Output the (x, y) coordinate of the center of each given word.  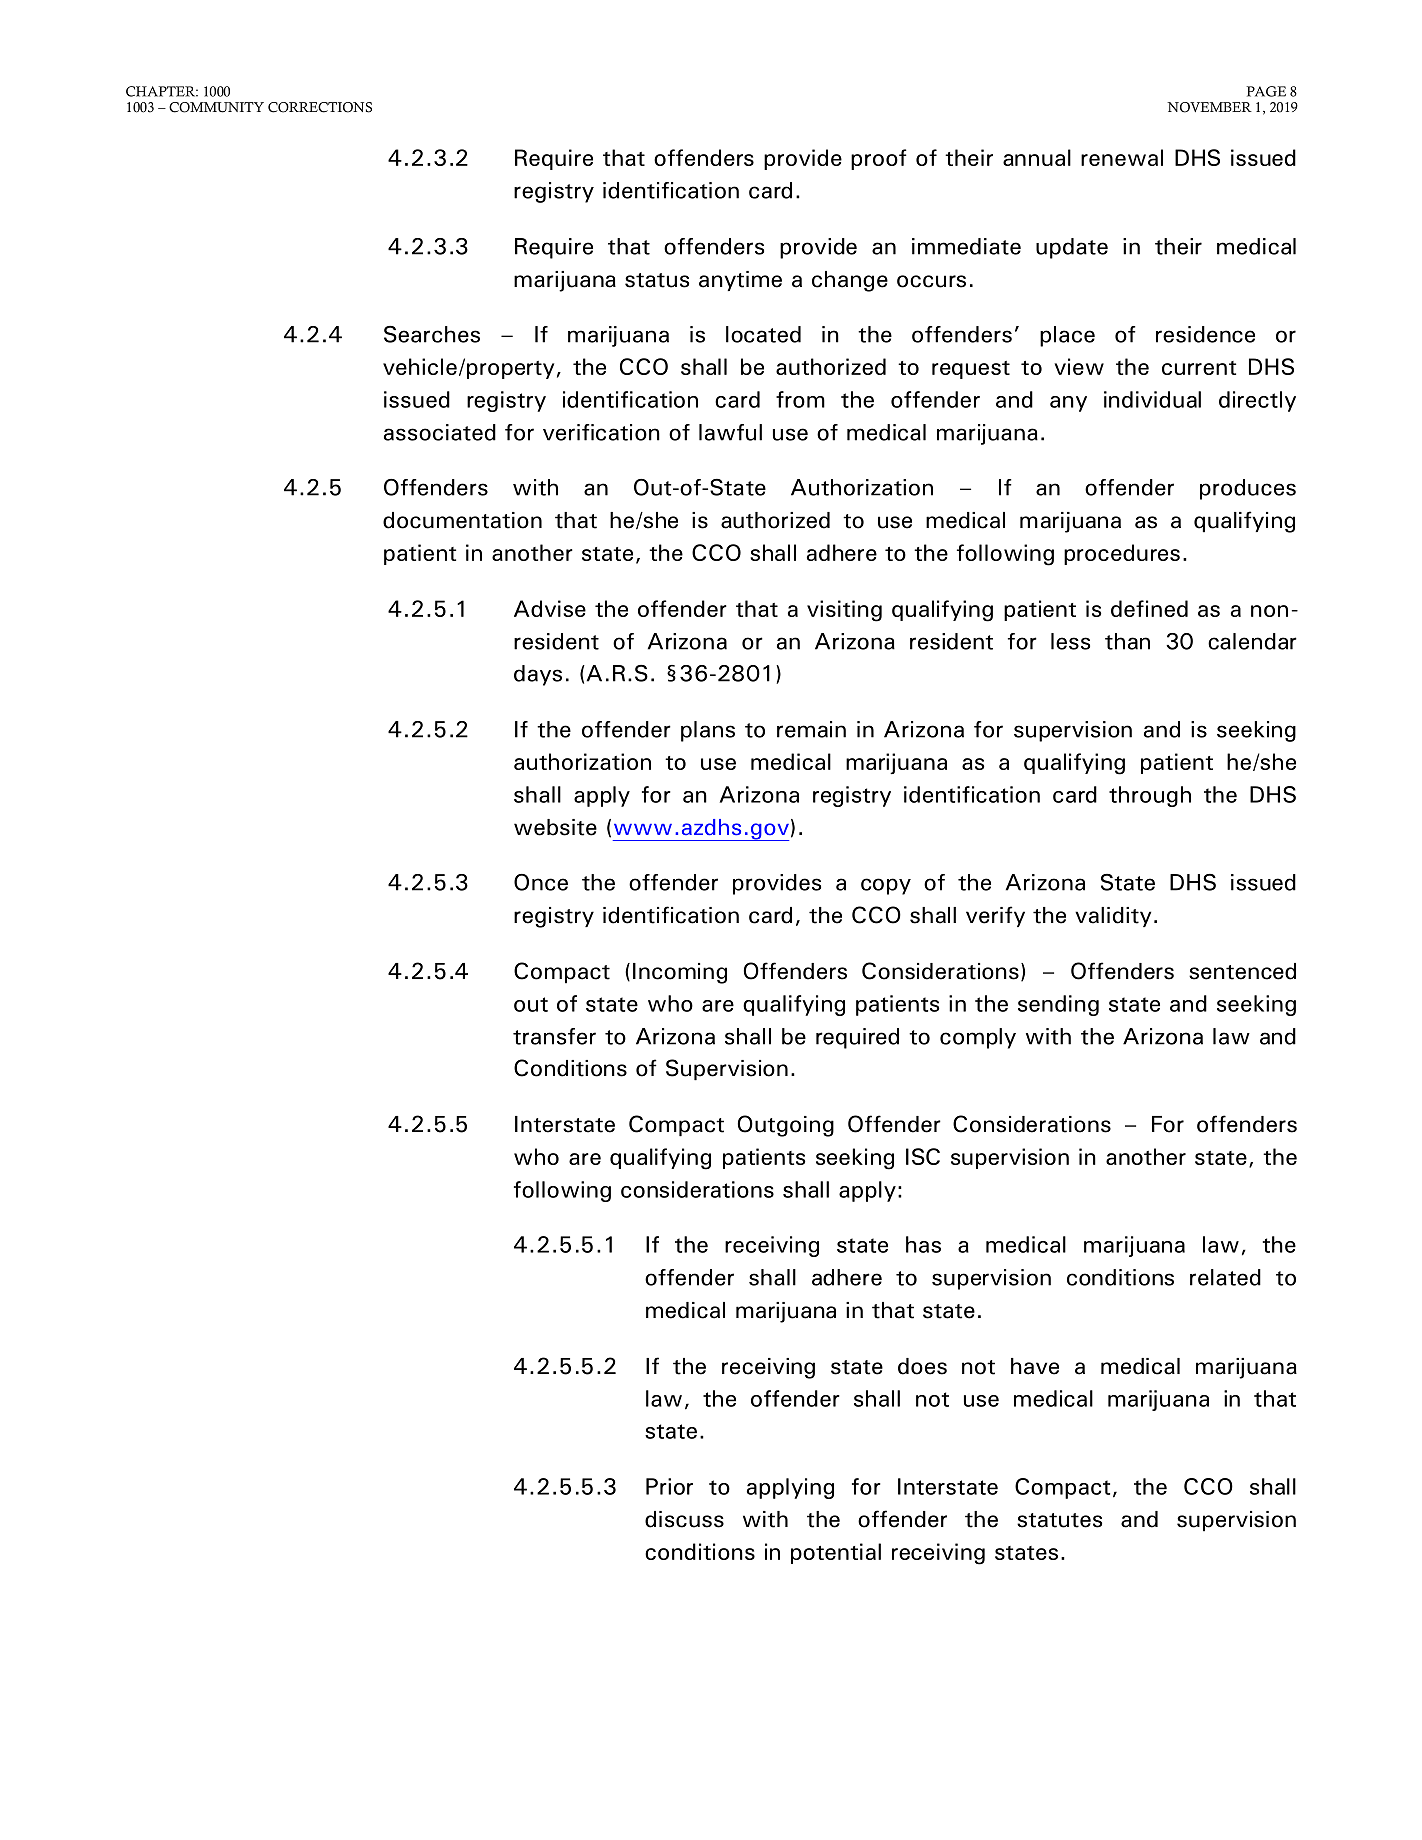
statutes (1059, 1520)
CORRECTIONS (320, 107)
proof (879, 159)
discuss (684, 1519)
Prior (669, 1486)
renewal (1122, 157)
